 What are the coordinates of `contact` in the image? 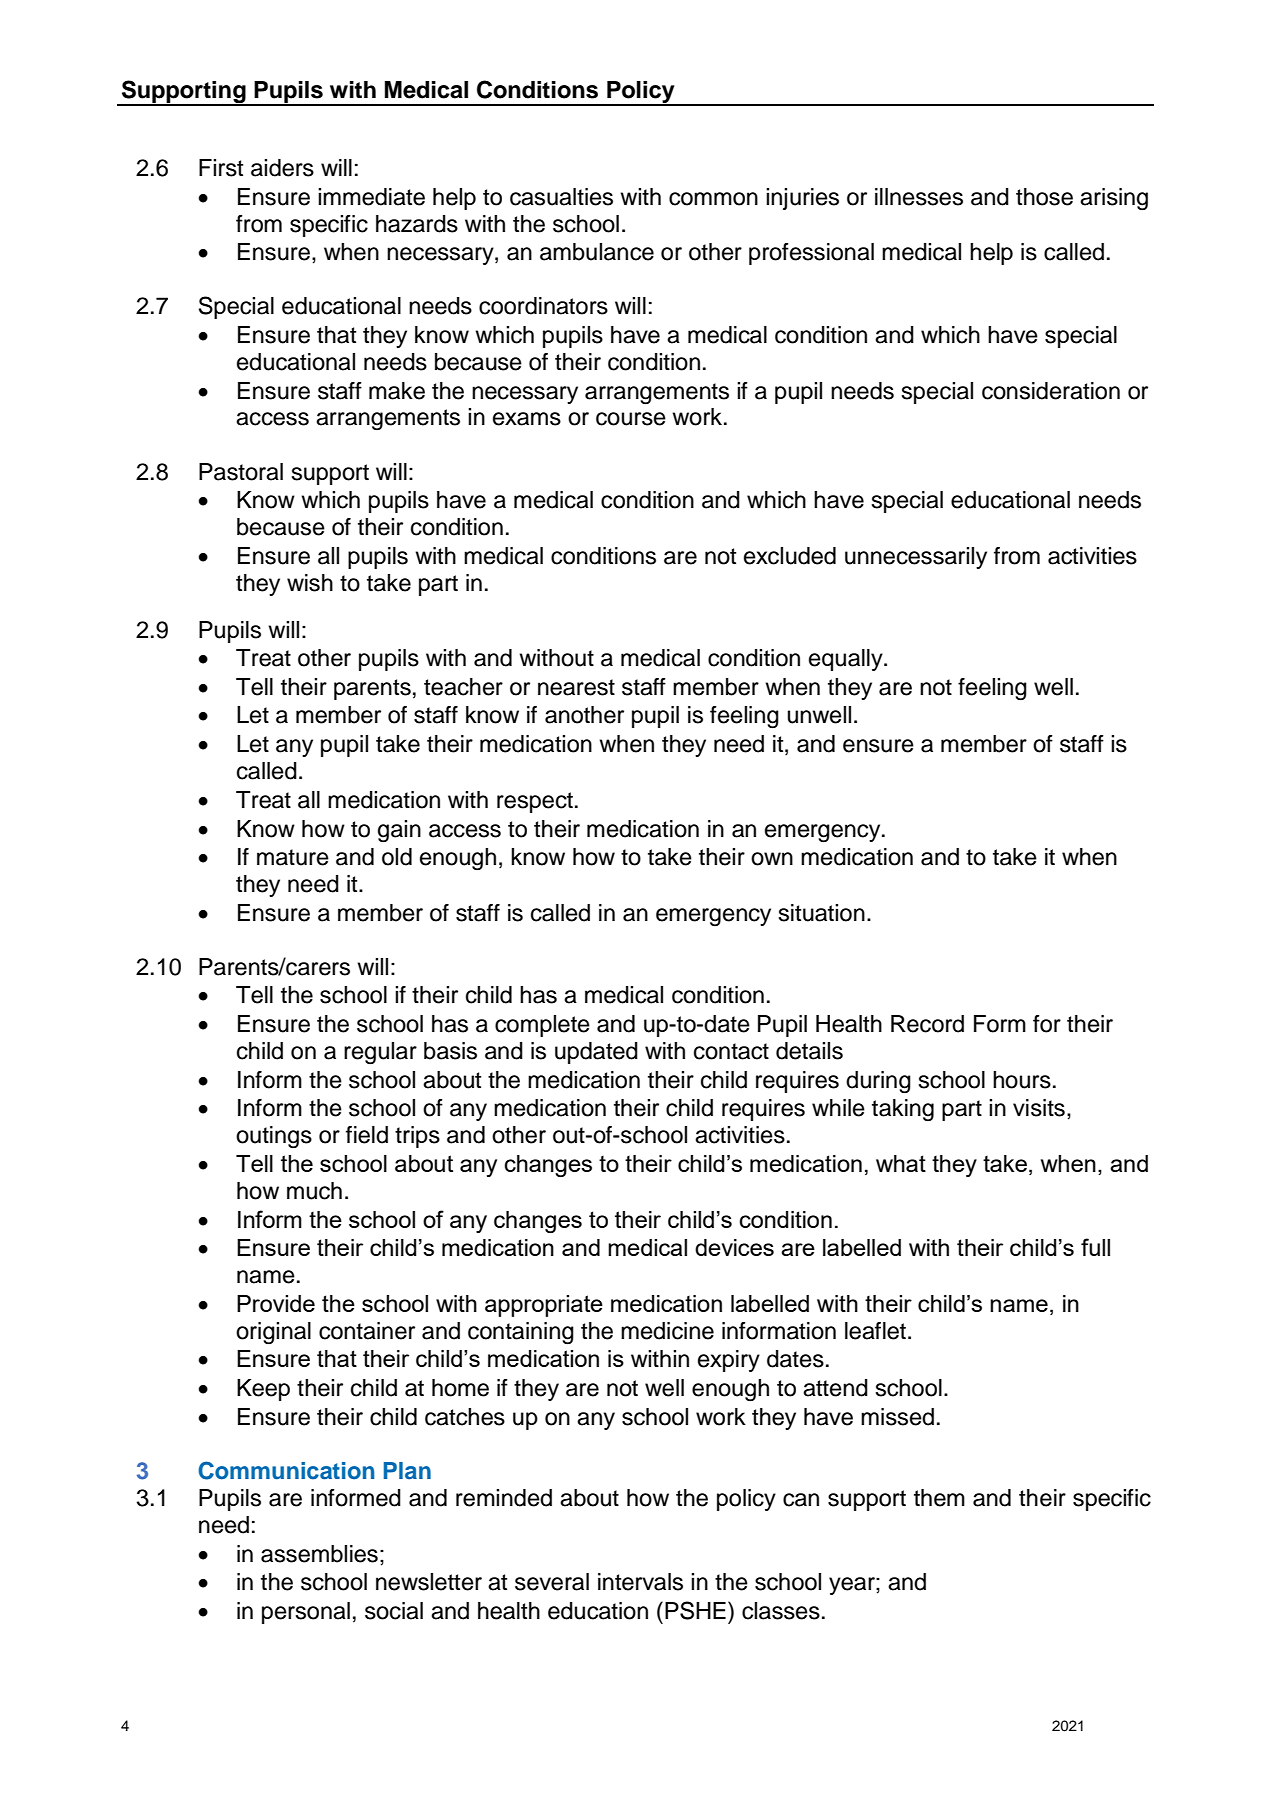 It's located at (731, 1051).
